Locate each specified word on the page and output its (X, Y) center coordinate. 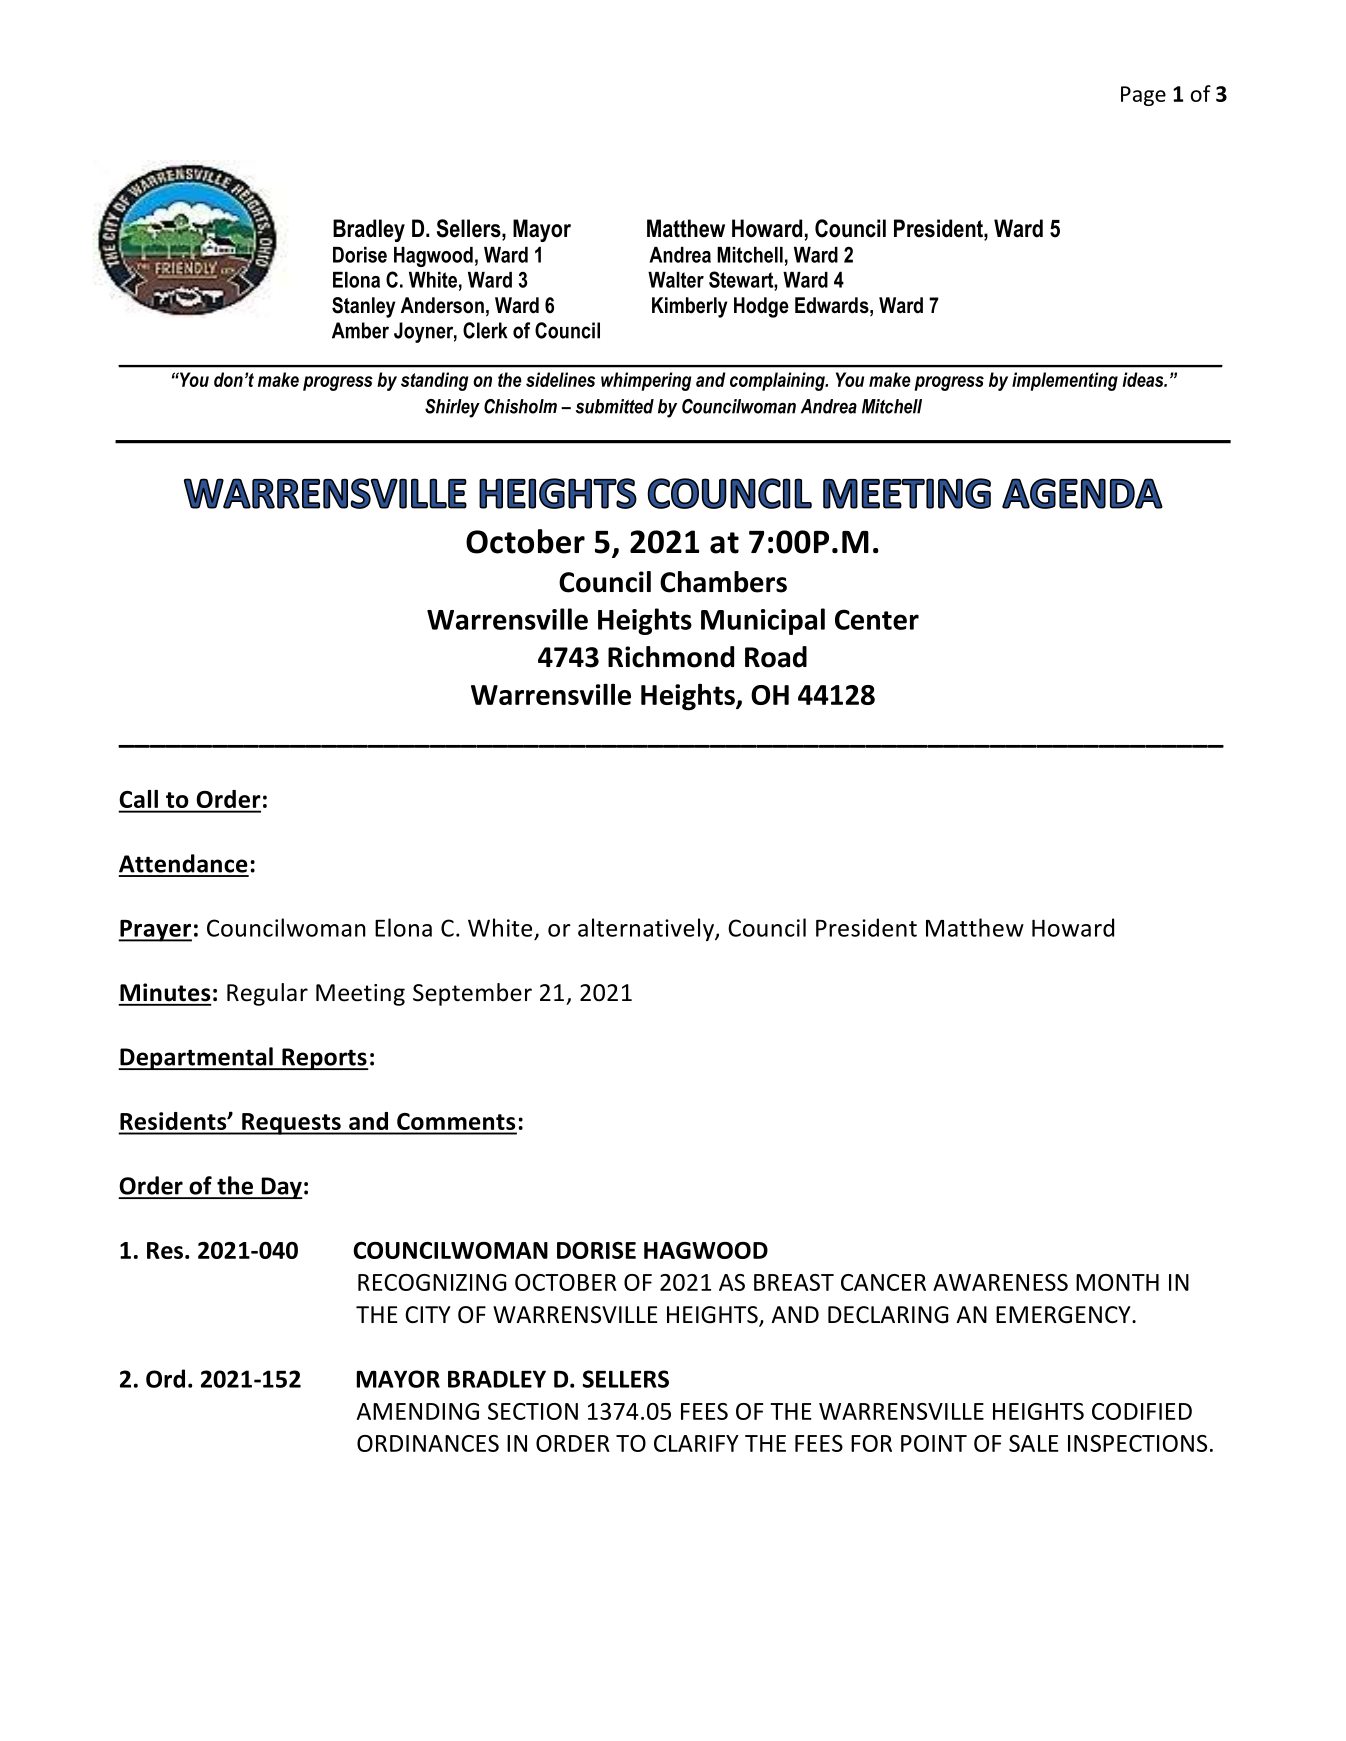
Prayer (155, 931)
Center (877, 619)
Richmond (671, 657)
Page (1143, 96)
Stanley (363, 307)
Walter (676, 280)
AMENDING (418, 1411)
